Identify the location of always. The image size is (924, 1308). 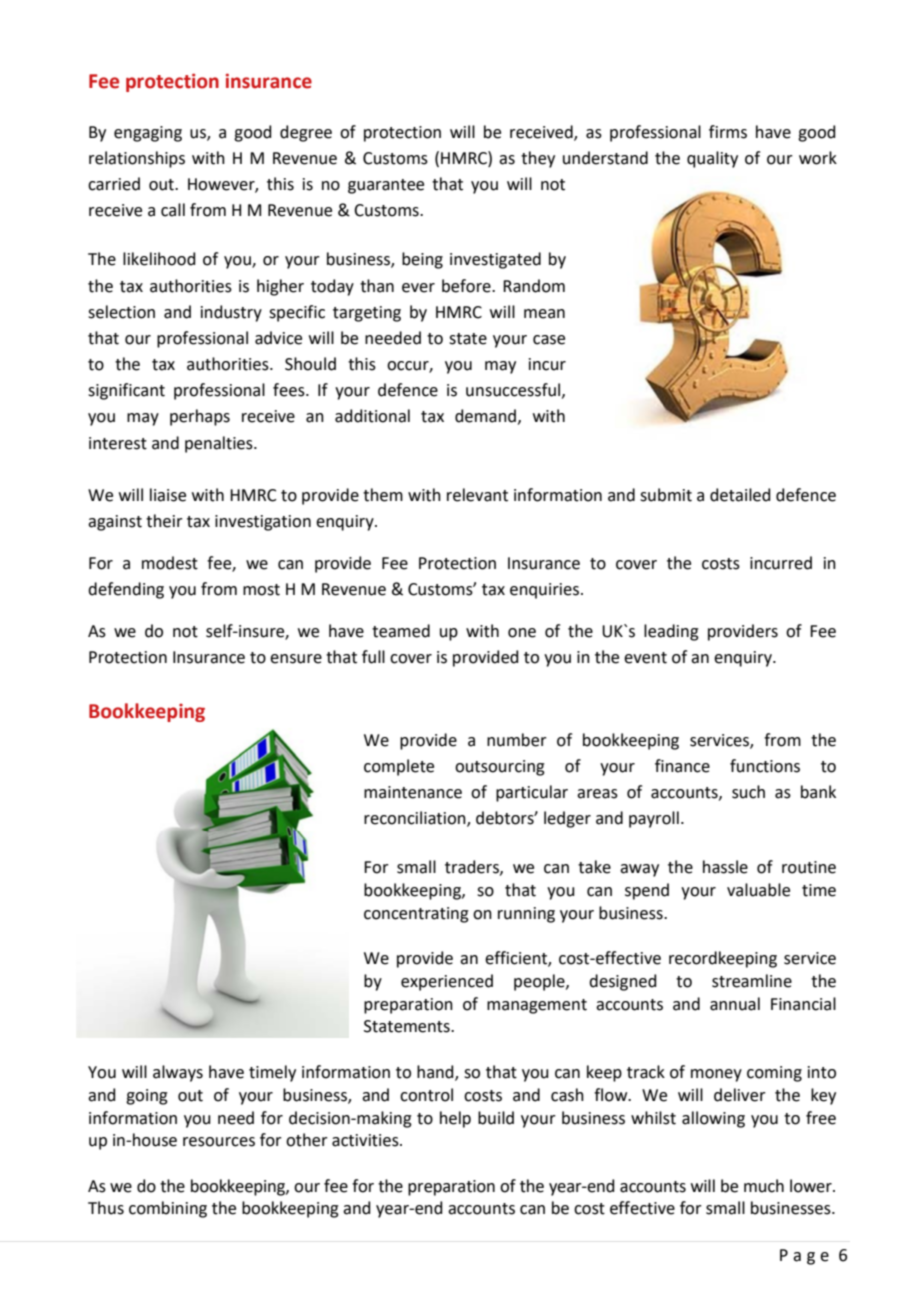
(178, 1073).
